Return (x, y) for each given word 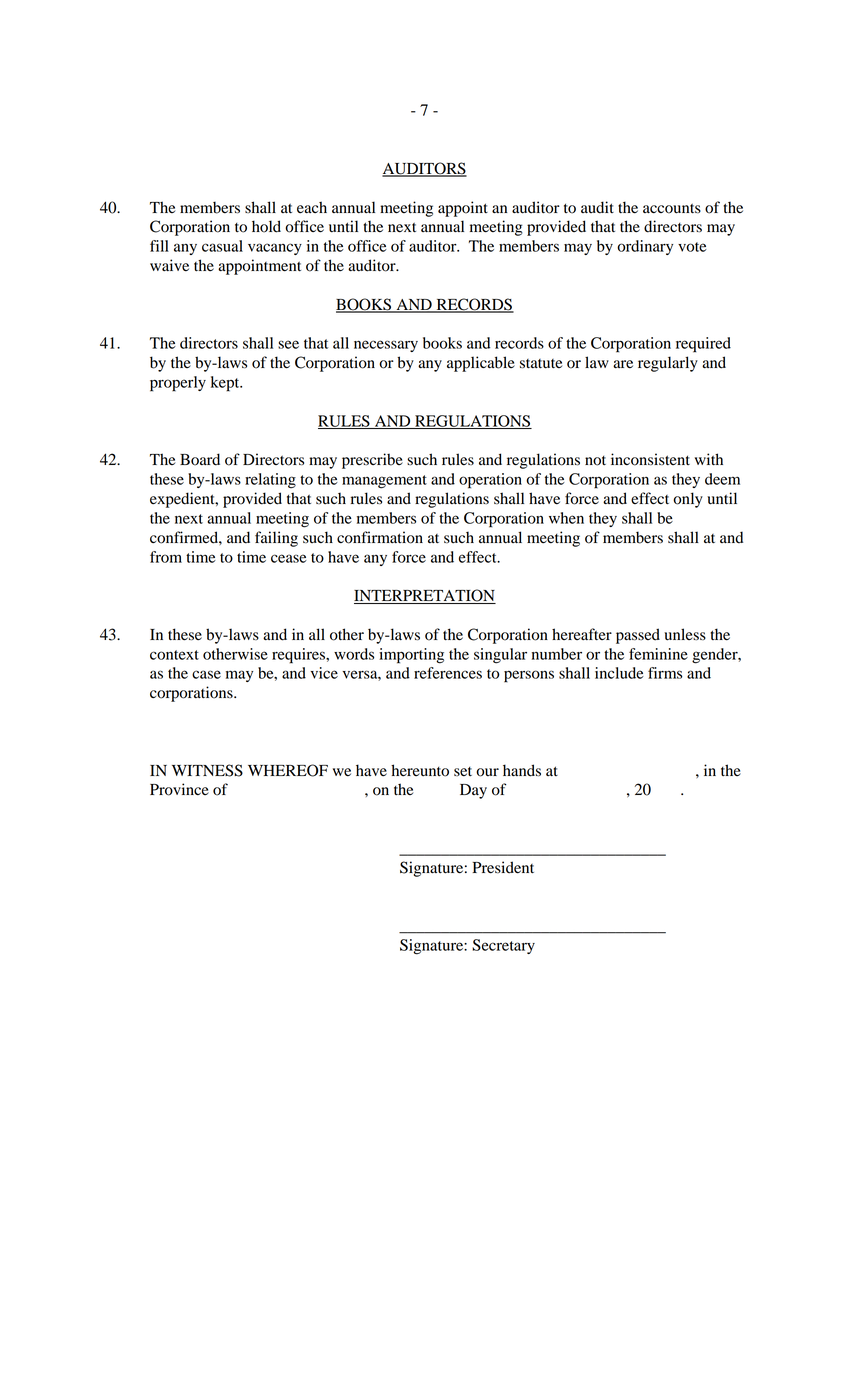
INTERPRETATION (425, 596)
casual (222, 246)
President (503, 867)
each (312, 207)
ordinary (645, 247)
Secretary (503, 946)
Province (179, 789)
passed (638, 636)
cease (289, 558)
